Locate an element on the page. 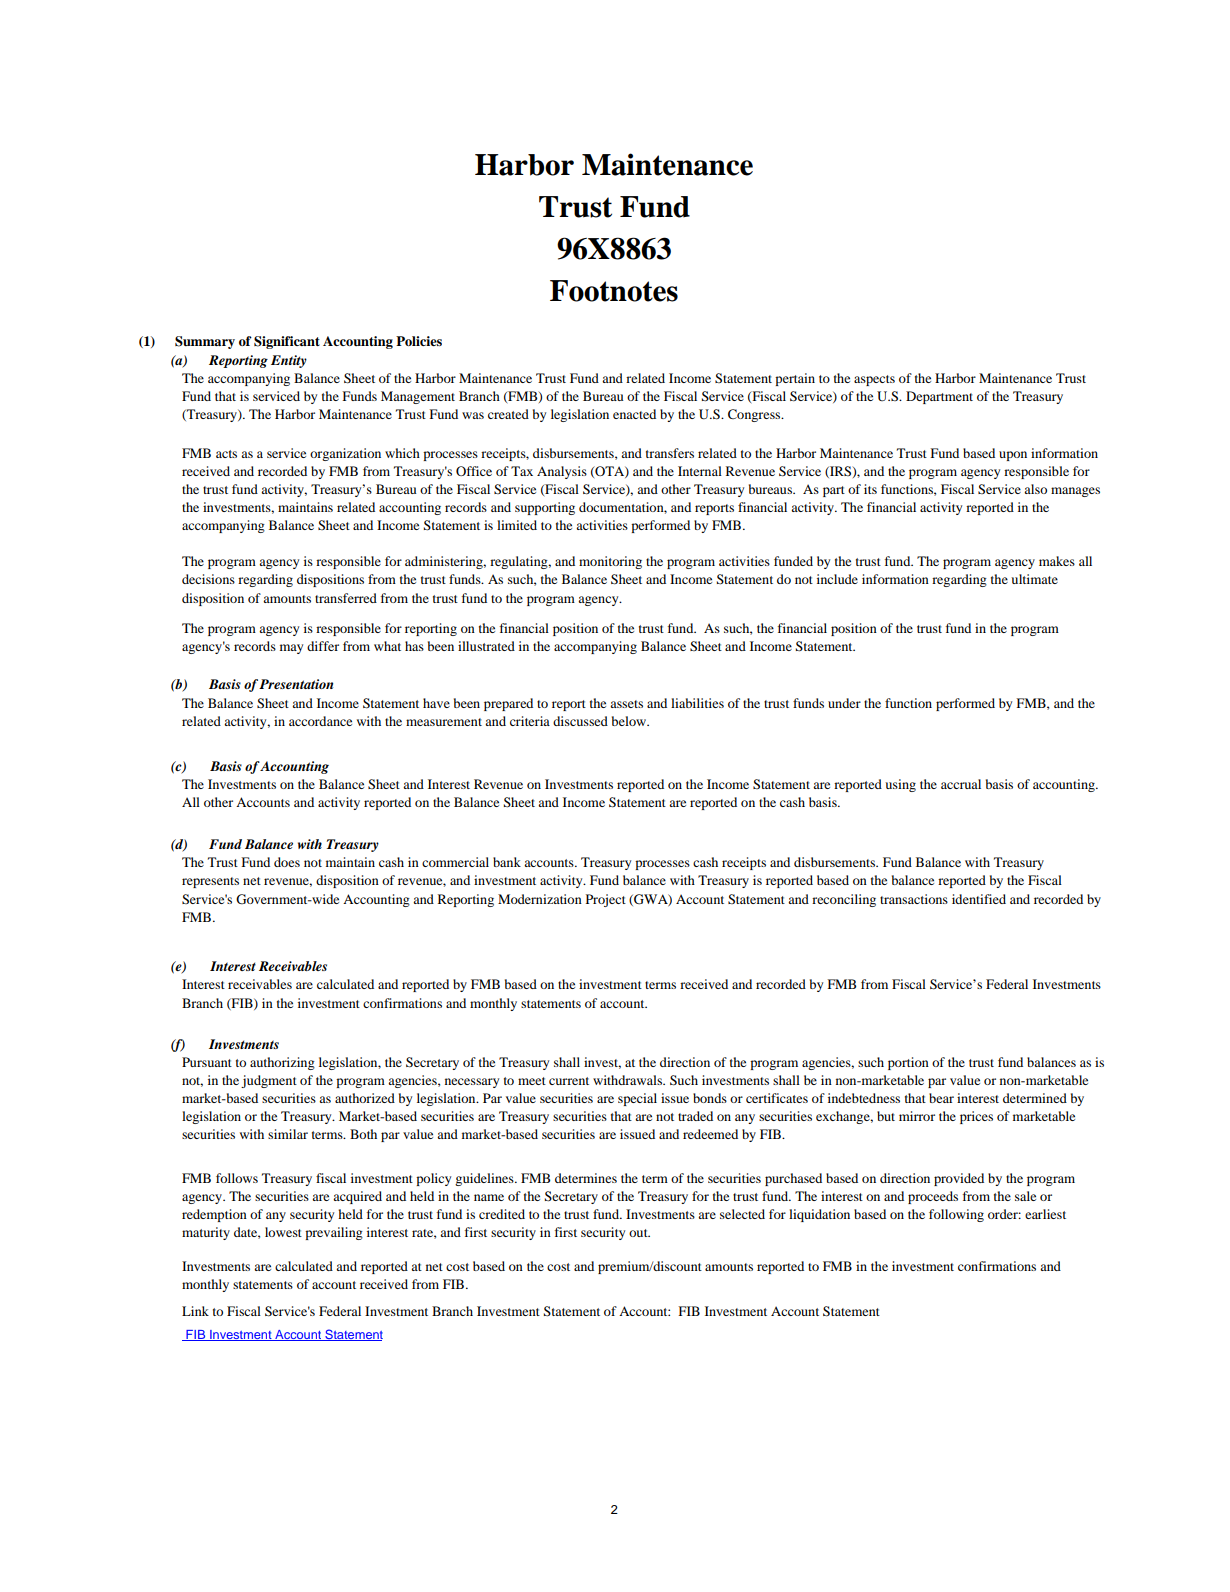  lowest is located at coordinates (283, 1232).
